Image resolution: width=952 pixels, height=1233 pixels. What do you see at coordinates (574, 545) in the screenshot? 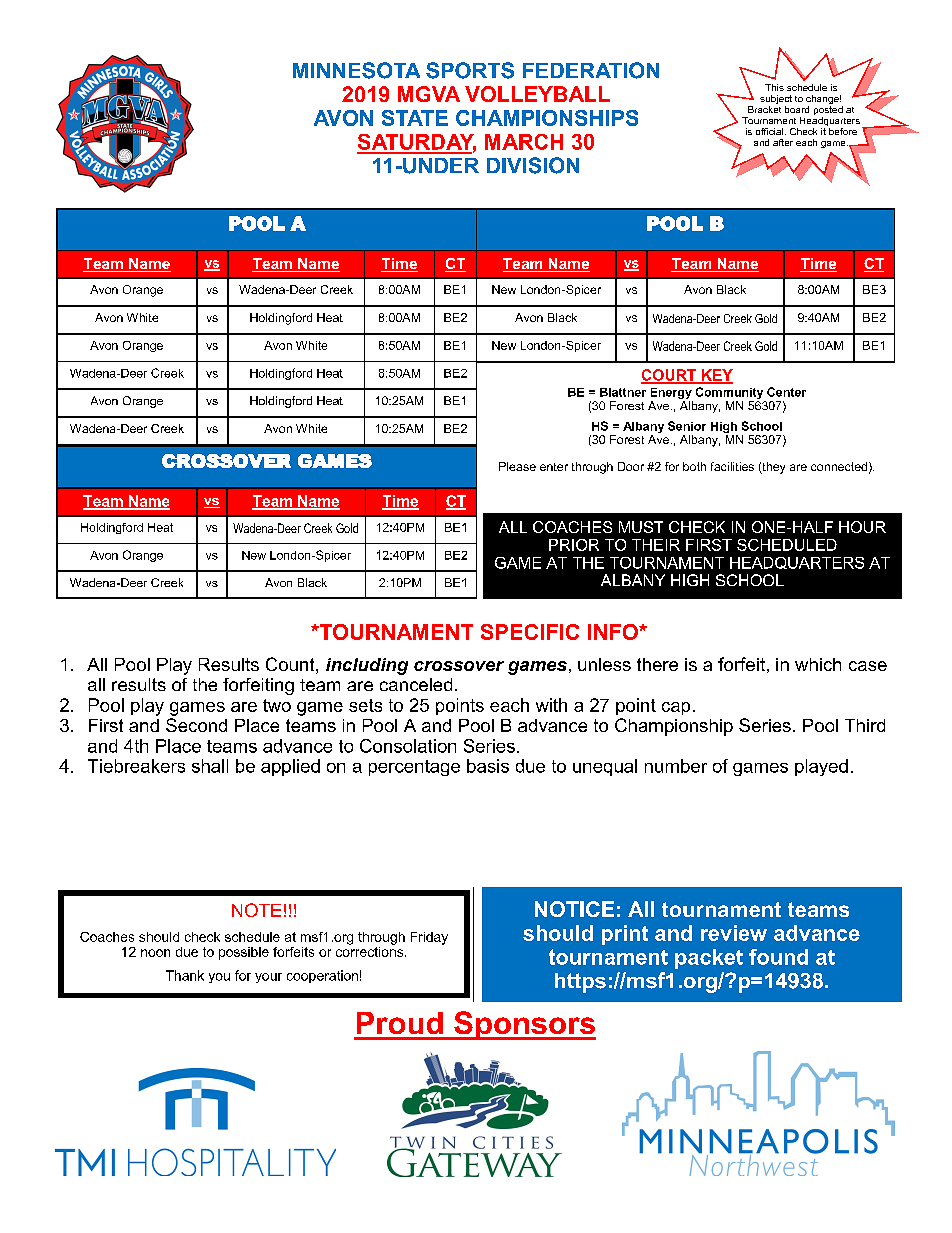
I see `PRIOR` at bounding box center [574, 545].
